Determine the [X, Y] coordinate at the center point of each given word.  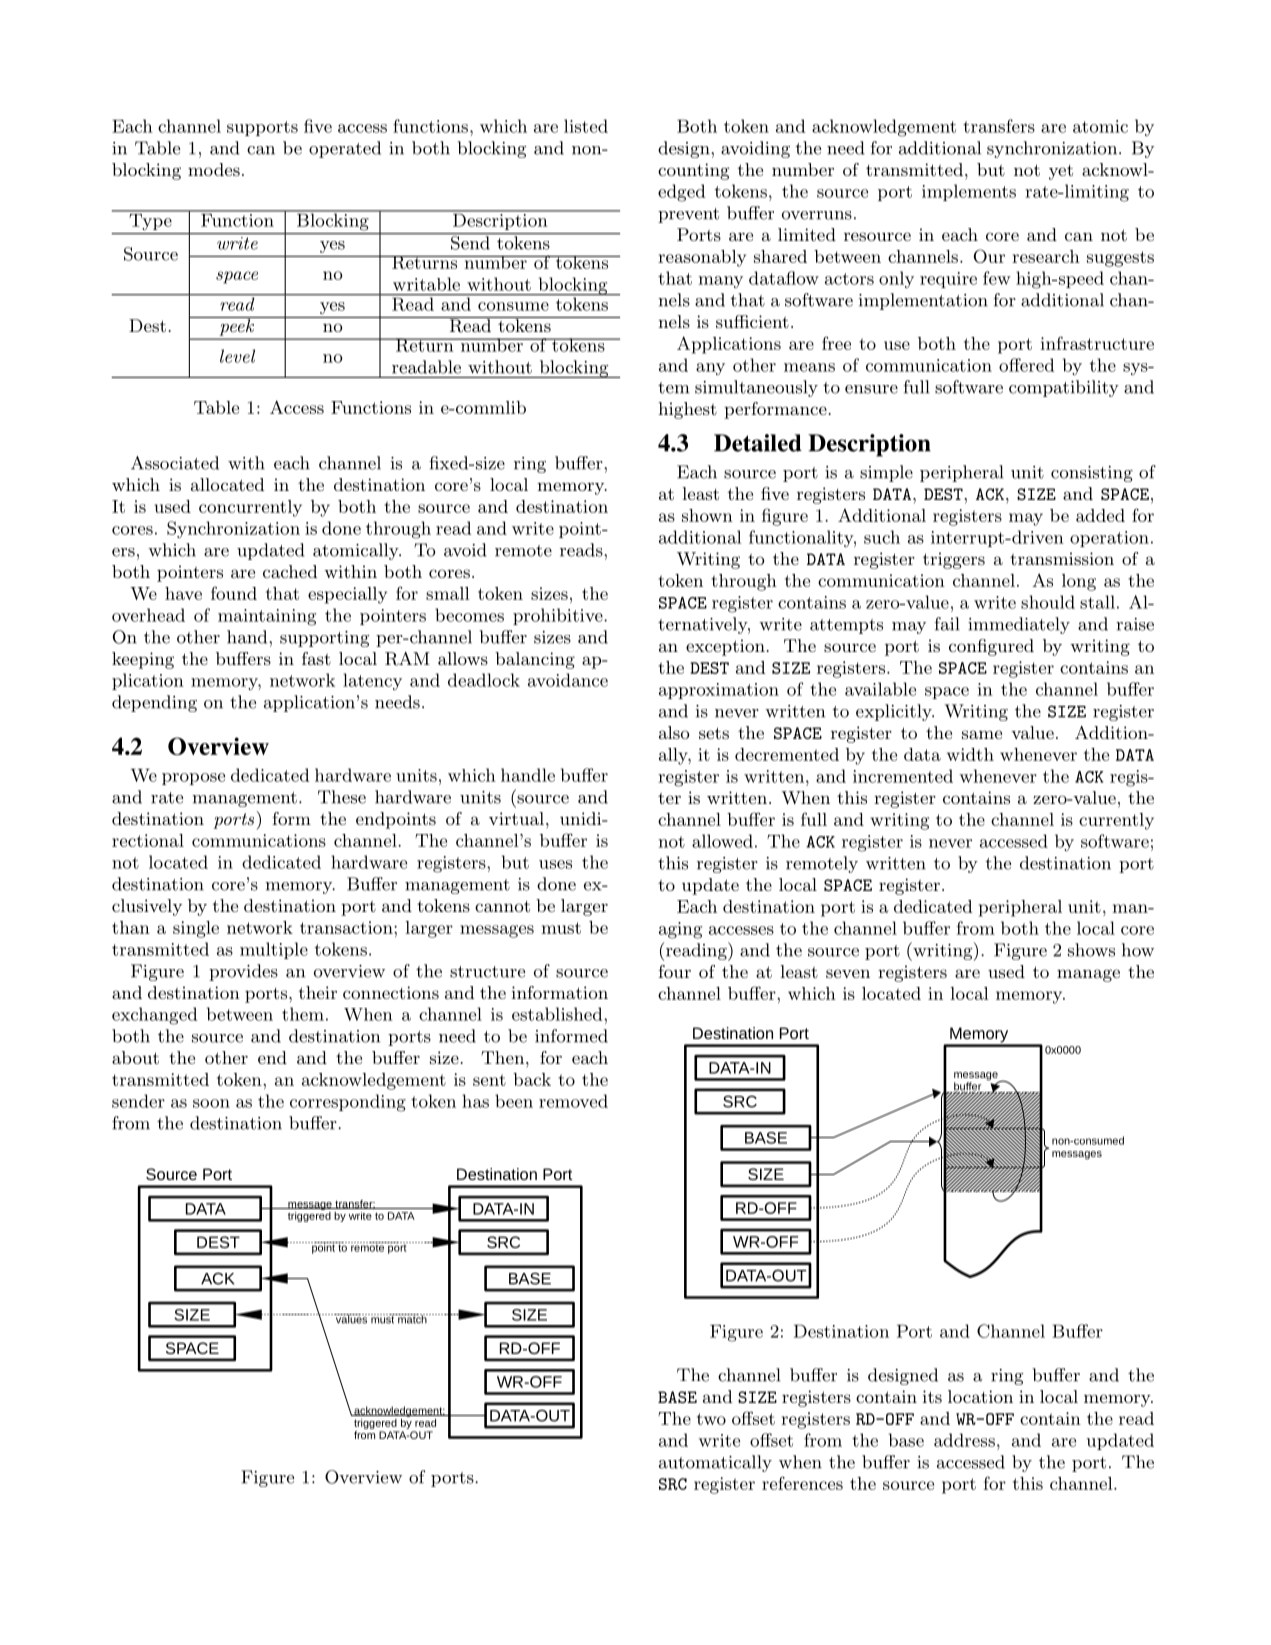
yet [1061, 172]
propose [193, 779]
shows [1091, 950]
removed [573, 1101]
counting [694, 171]
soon [211, 1103]
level [237, 356]
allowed [722, 841]
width [970, 754]
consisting [1092, 474]
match [412, 1319]
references [802, 1483]
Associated [175, 463]
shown [707, 515]
